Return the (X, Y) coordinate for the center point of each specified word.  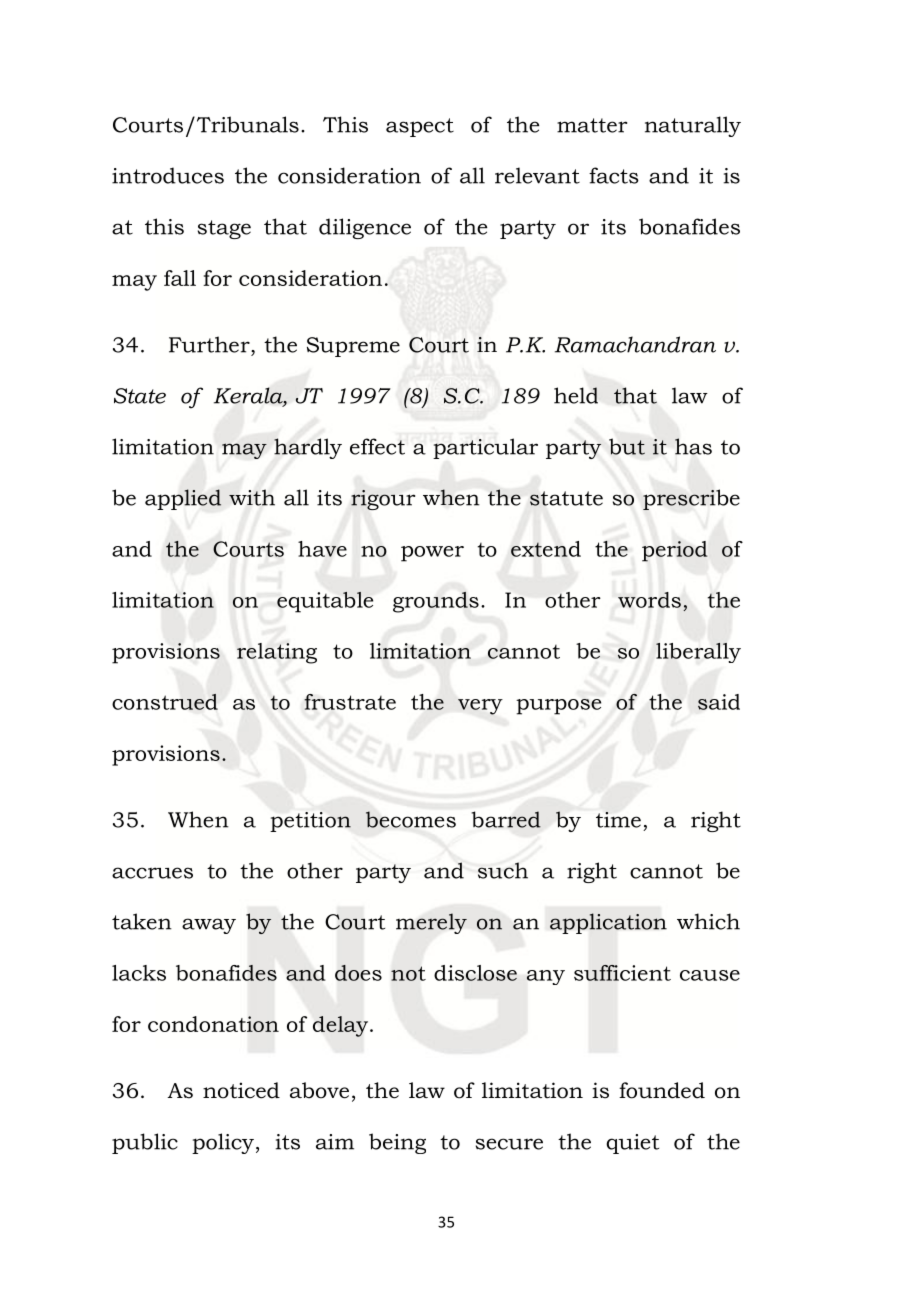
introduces (168, 175)
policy (223, 1143)
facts (614, 175)
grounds (436, 602)
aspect (420, 127)
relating (277, 653)
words (649, 600)
